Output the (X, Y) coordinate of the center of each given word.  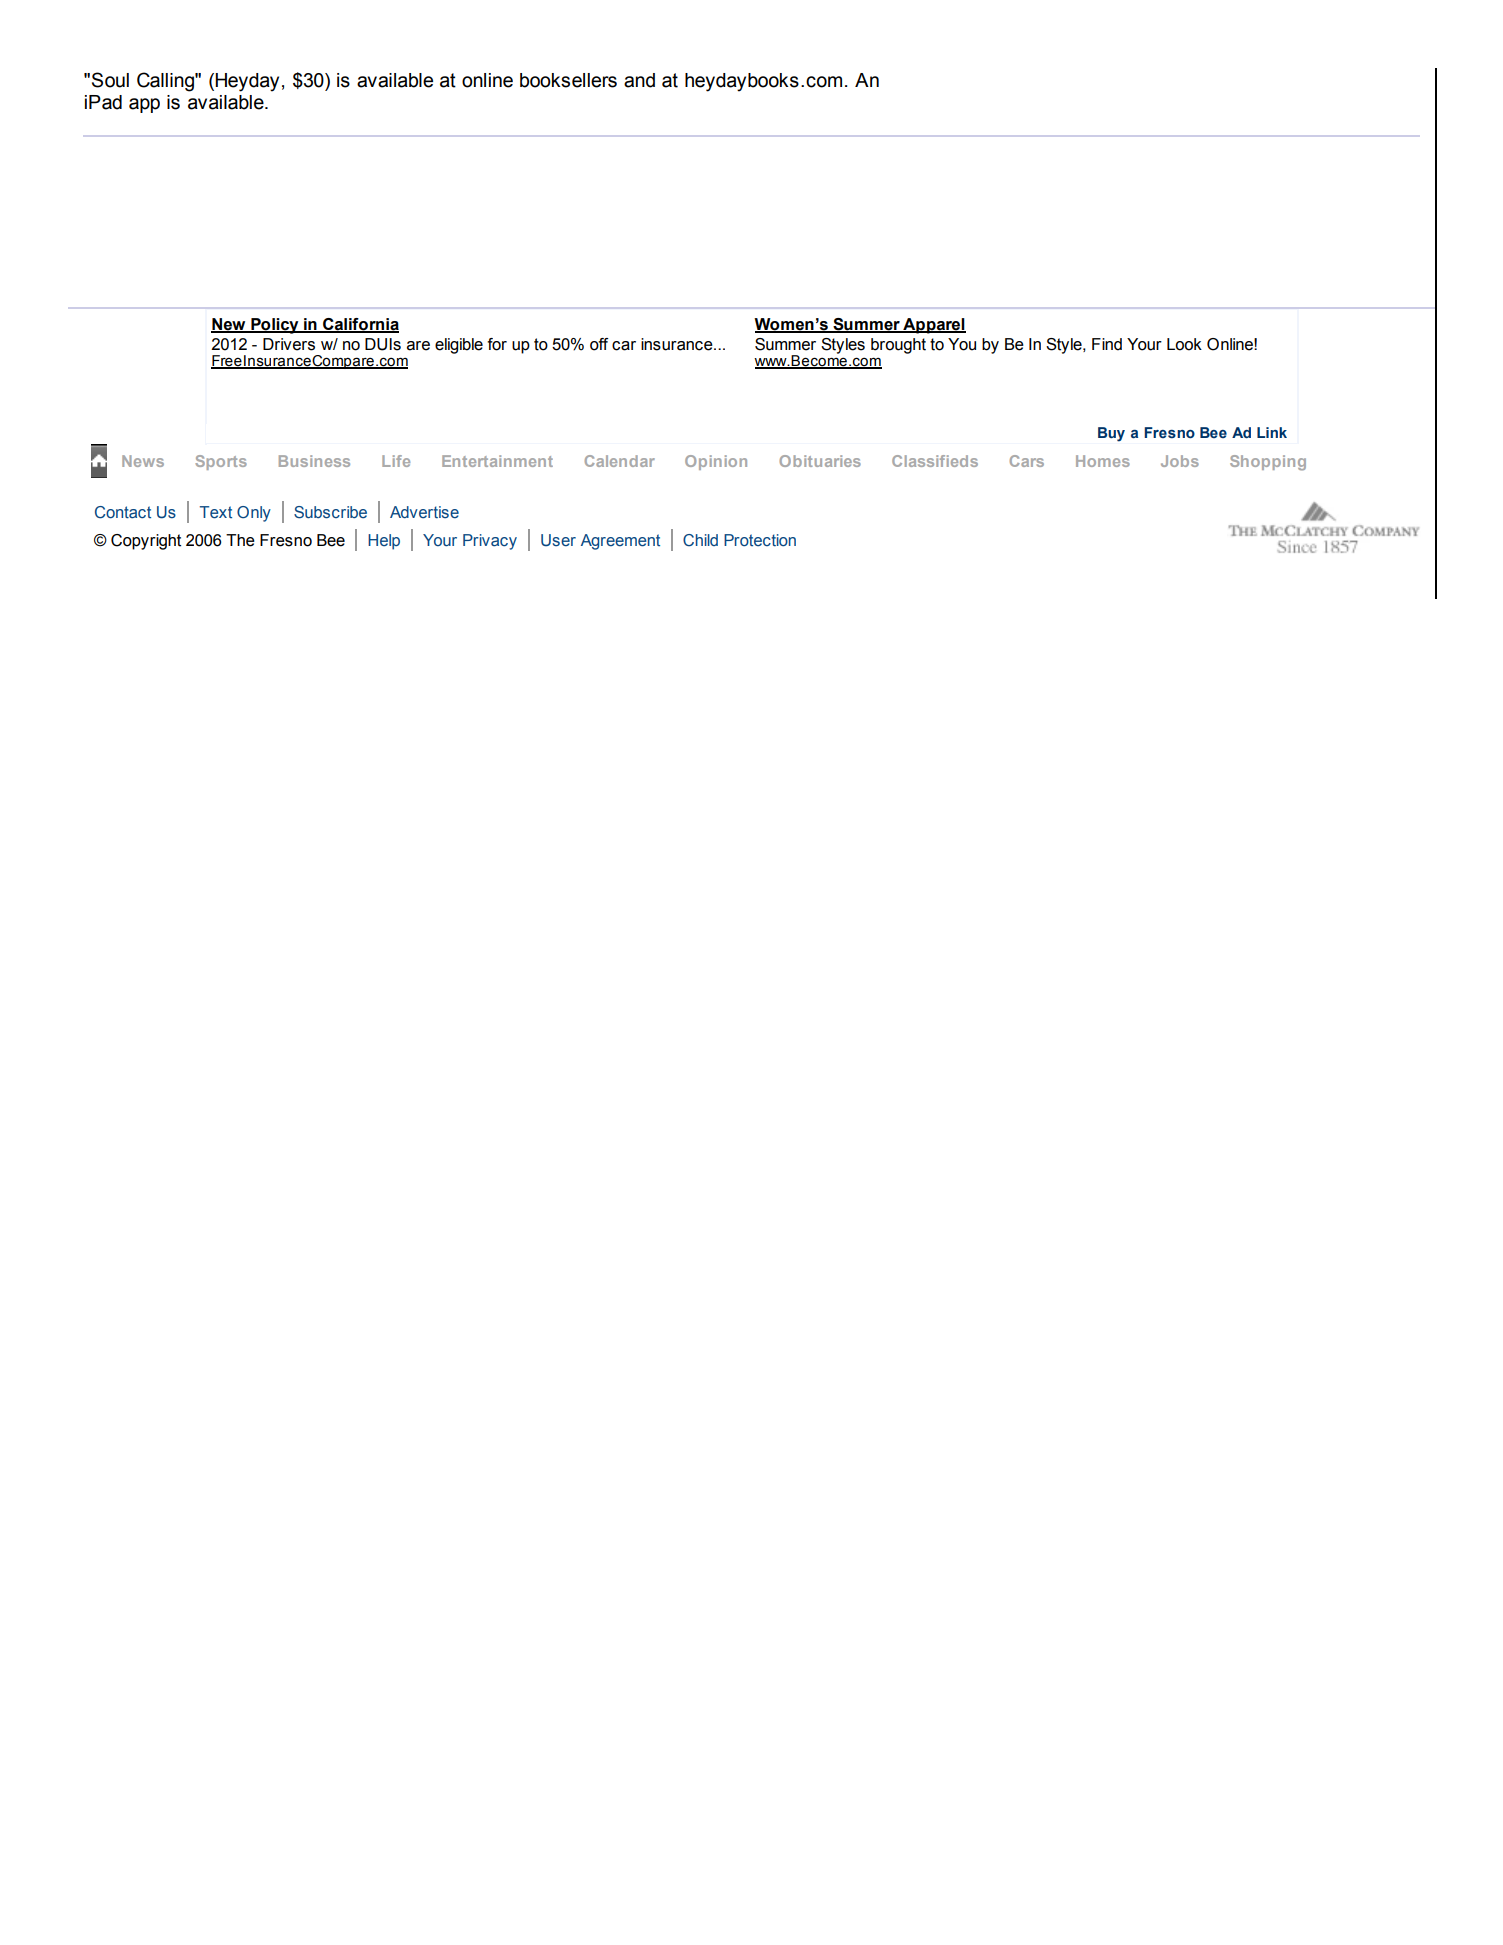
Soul (110, 80)
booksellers (568, 80)
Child (700, 540)
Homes (1103, 461)
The (240, 540)
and (639, 80)
